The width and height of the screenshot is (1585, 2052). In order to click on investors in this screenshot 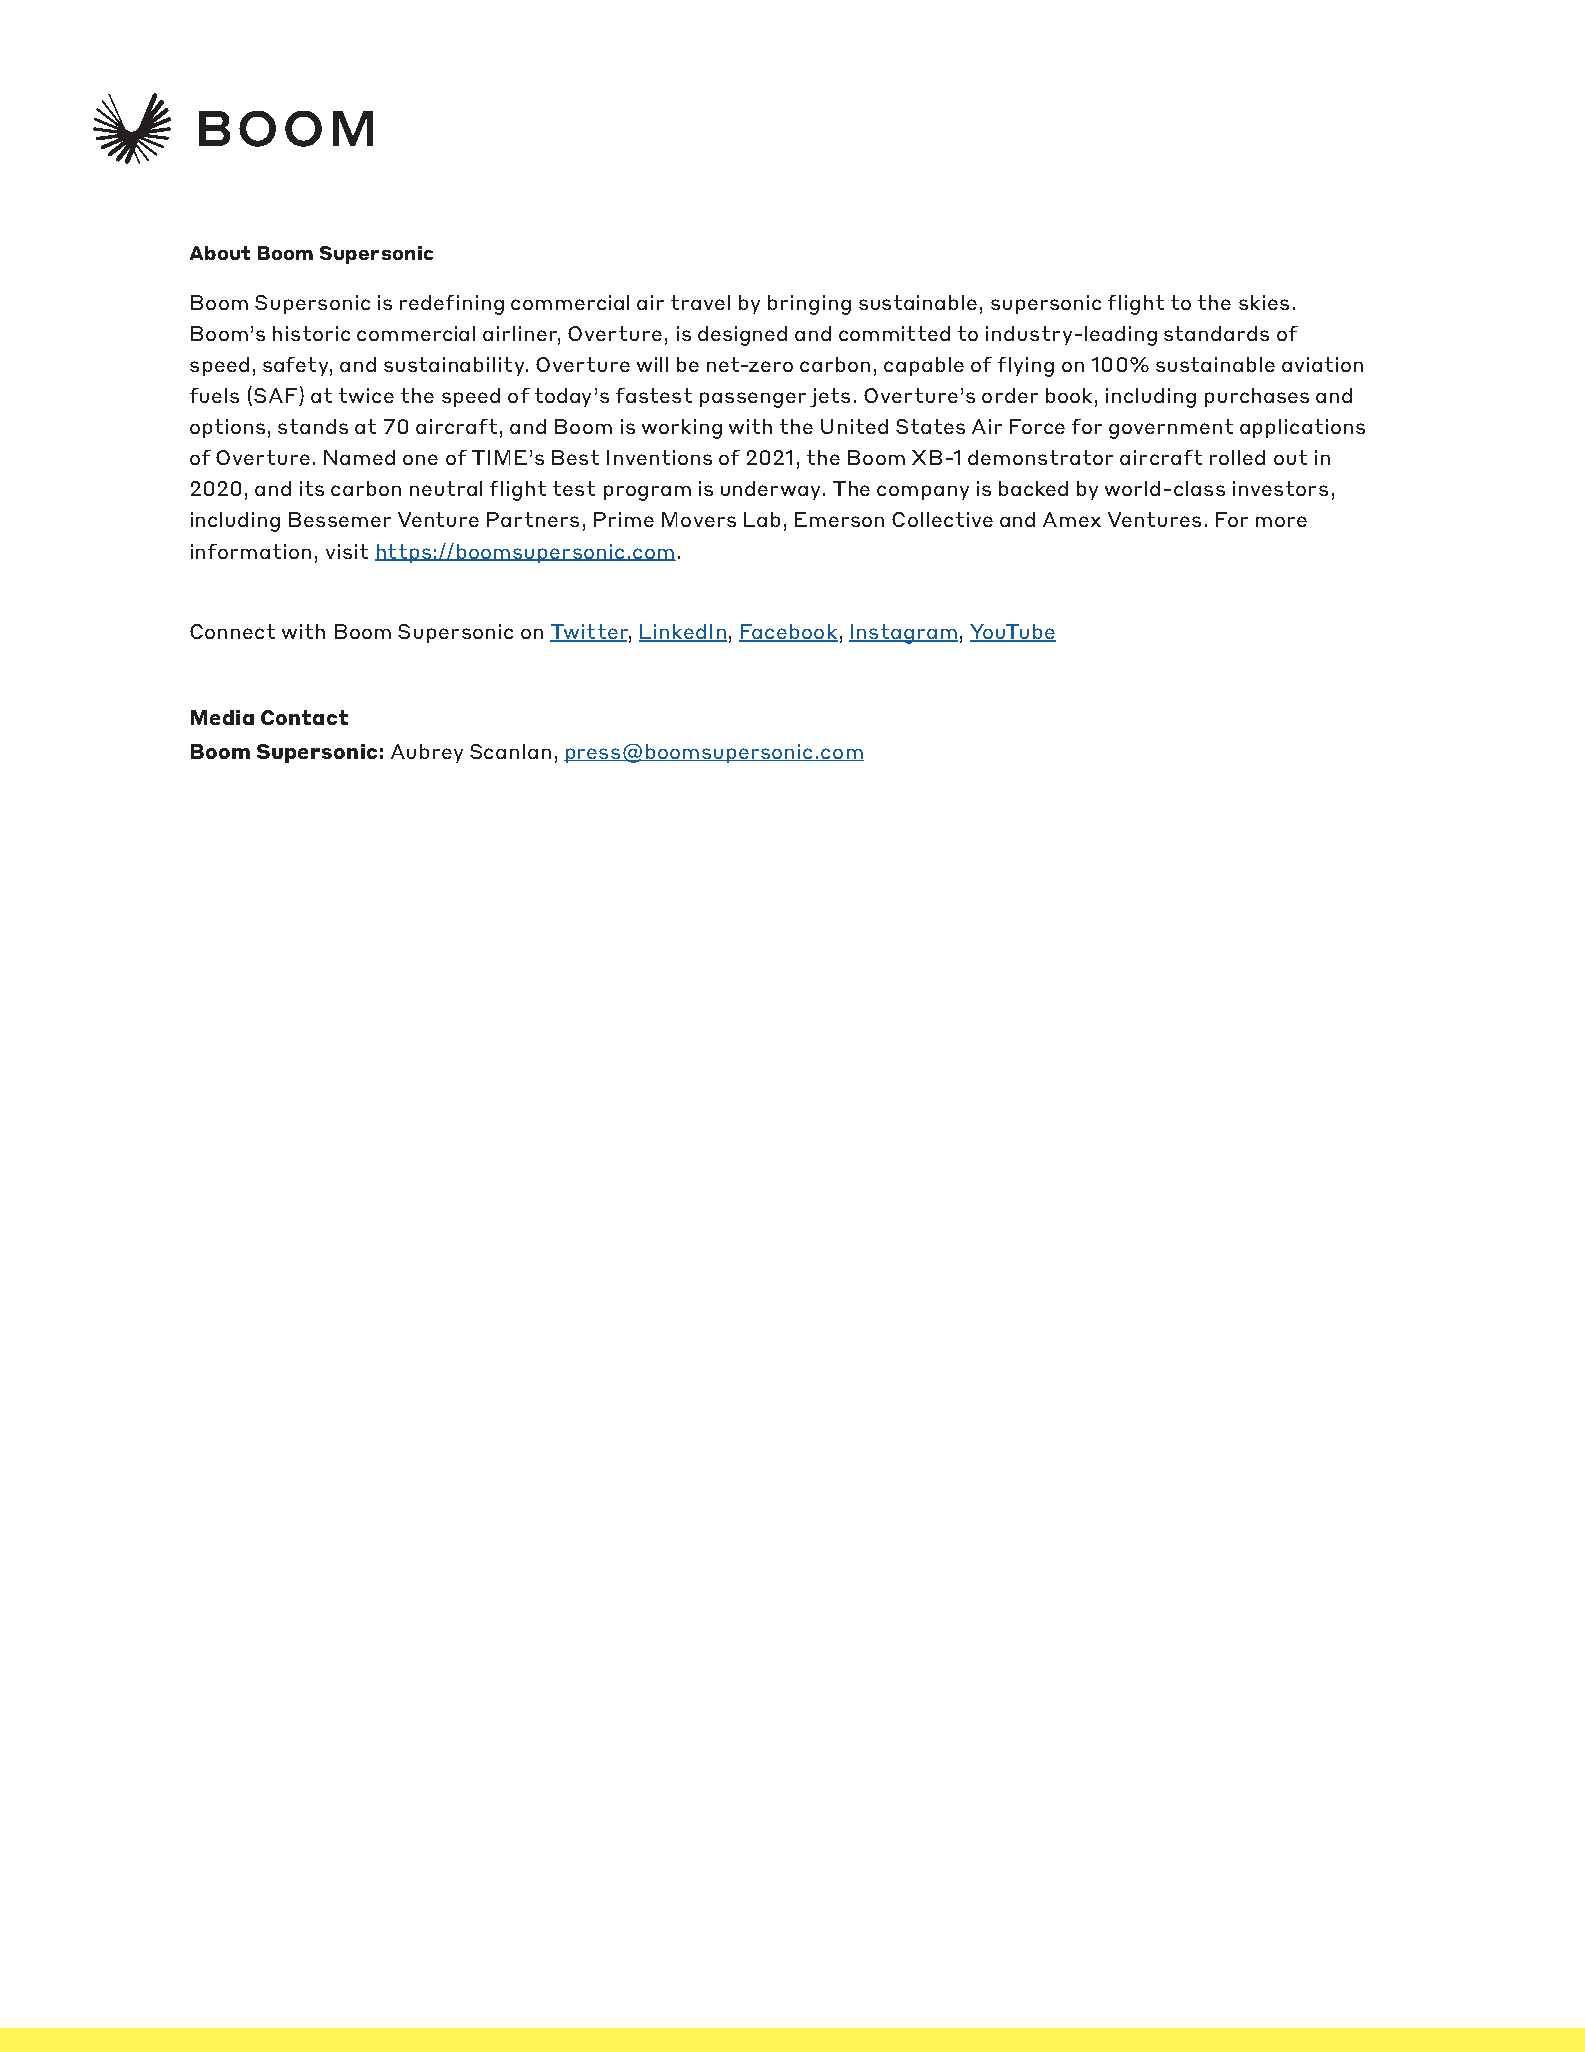, I will do `click(1280, 488)`.
